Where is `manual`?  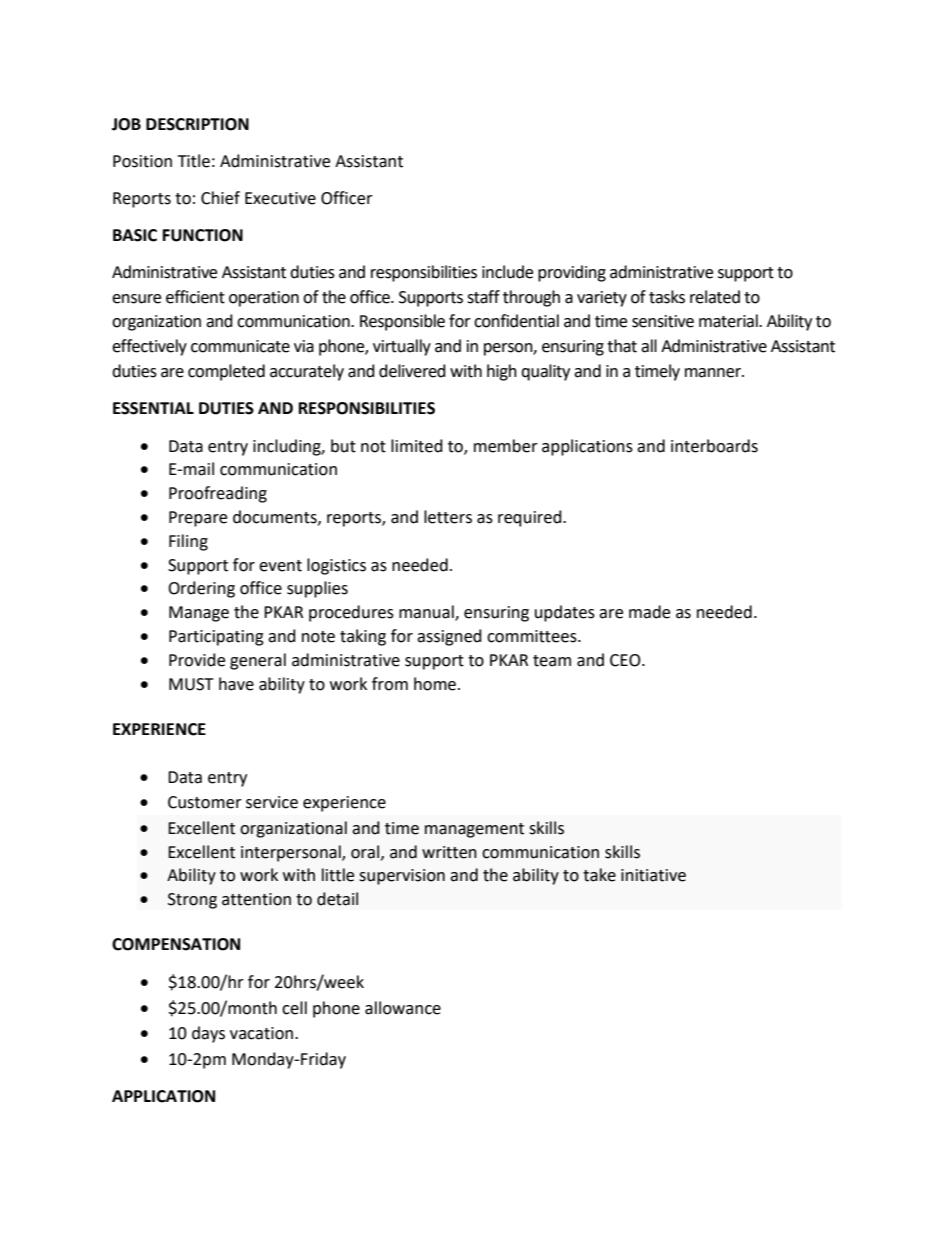 manual is located at coordinates (427, 613).
